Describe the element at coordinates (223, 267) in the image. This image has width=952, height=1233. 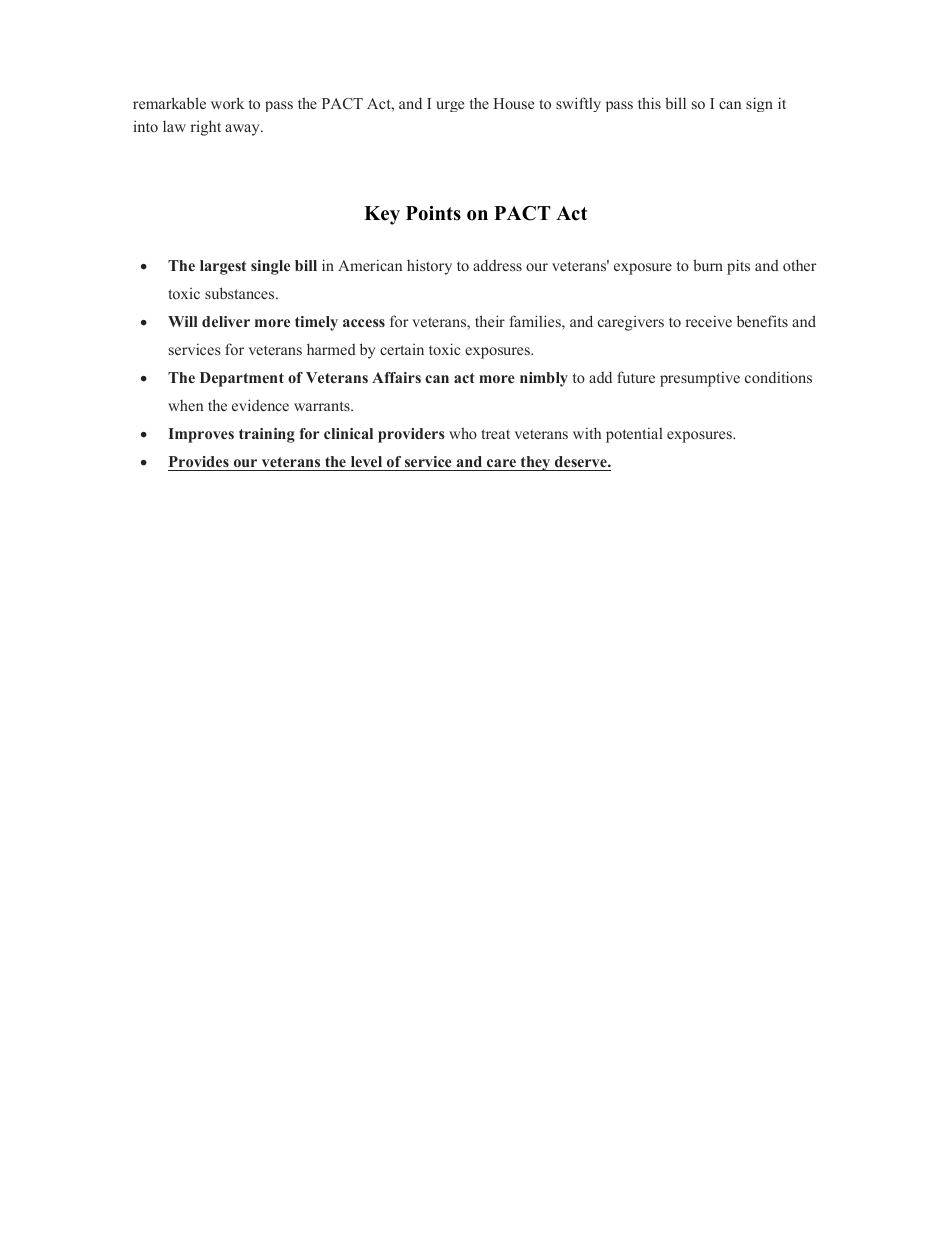
I see `largest` at that location.
